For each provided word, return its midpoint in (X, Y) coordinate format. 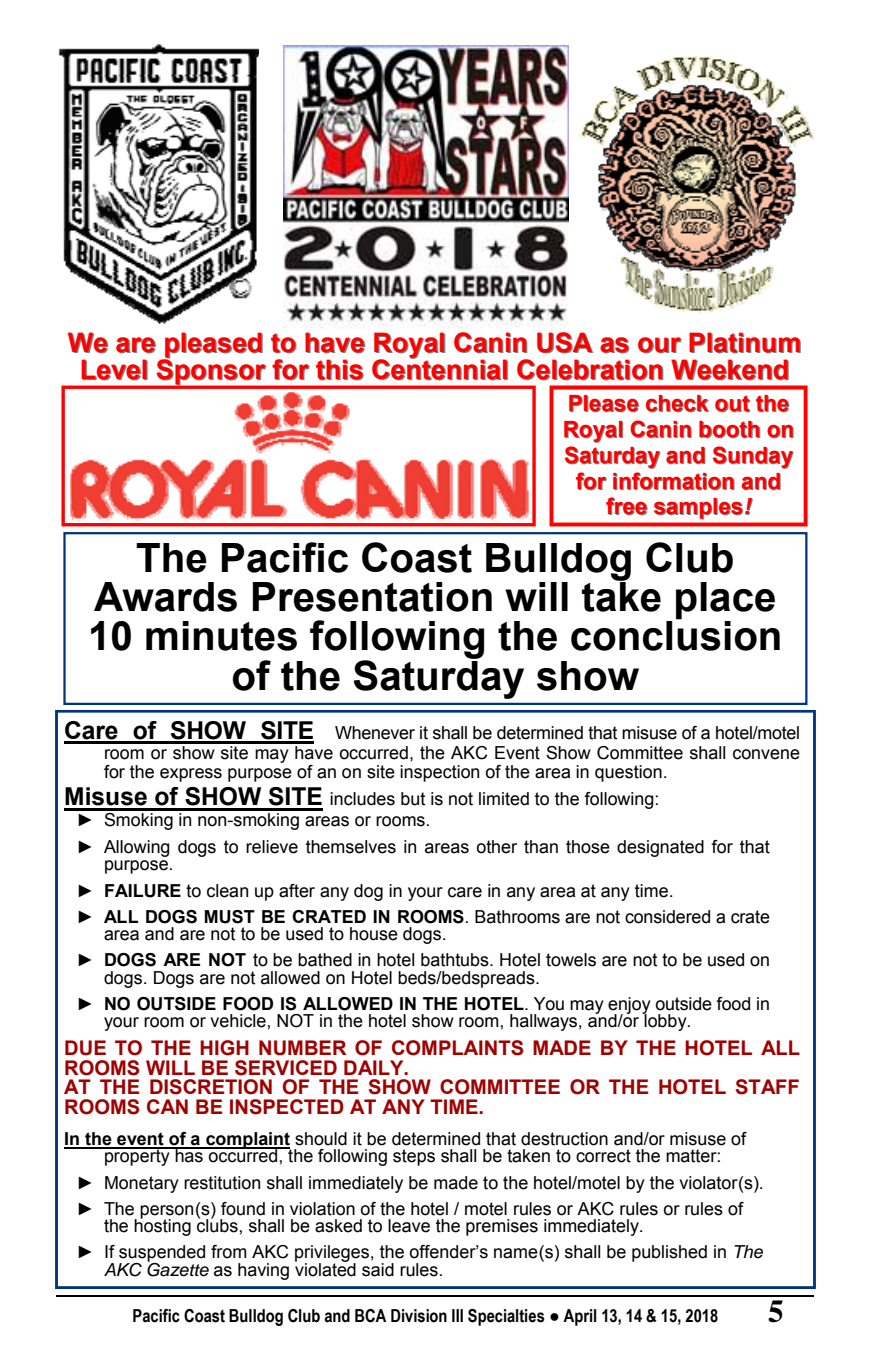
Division (419, 1316)
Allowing (137, 848)
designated (660, 848)
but (413, 799)
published (669, 1253)
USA (565, 343)
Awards (165, 597)
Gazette (178, 1268)
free (627, 506)
